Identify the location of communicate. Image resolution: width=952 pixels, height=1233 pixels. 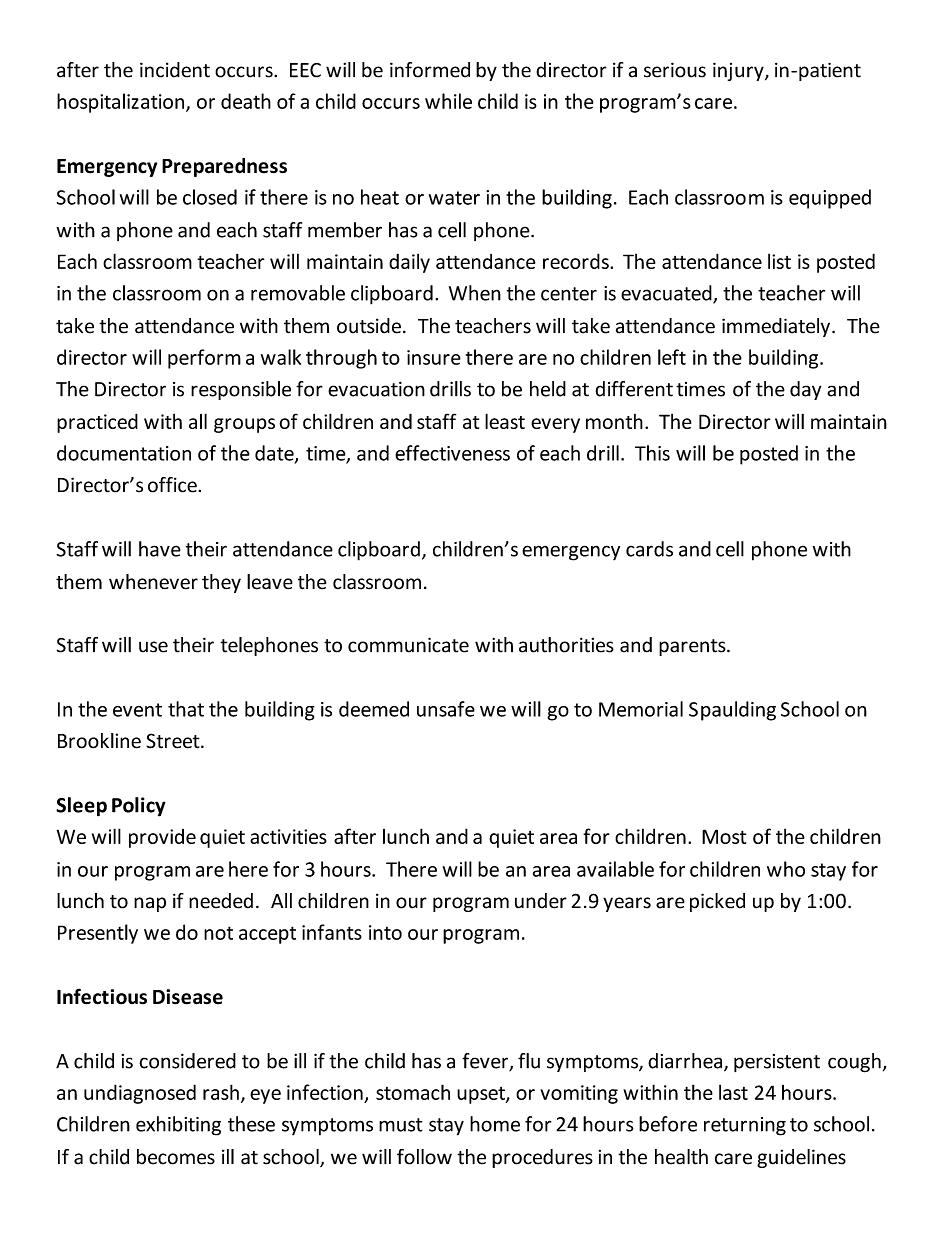
(408, 645).
